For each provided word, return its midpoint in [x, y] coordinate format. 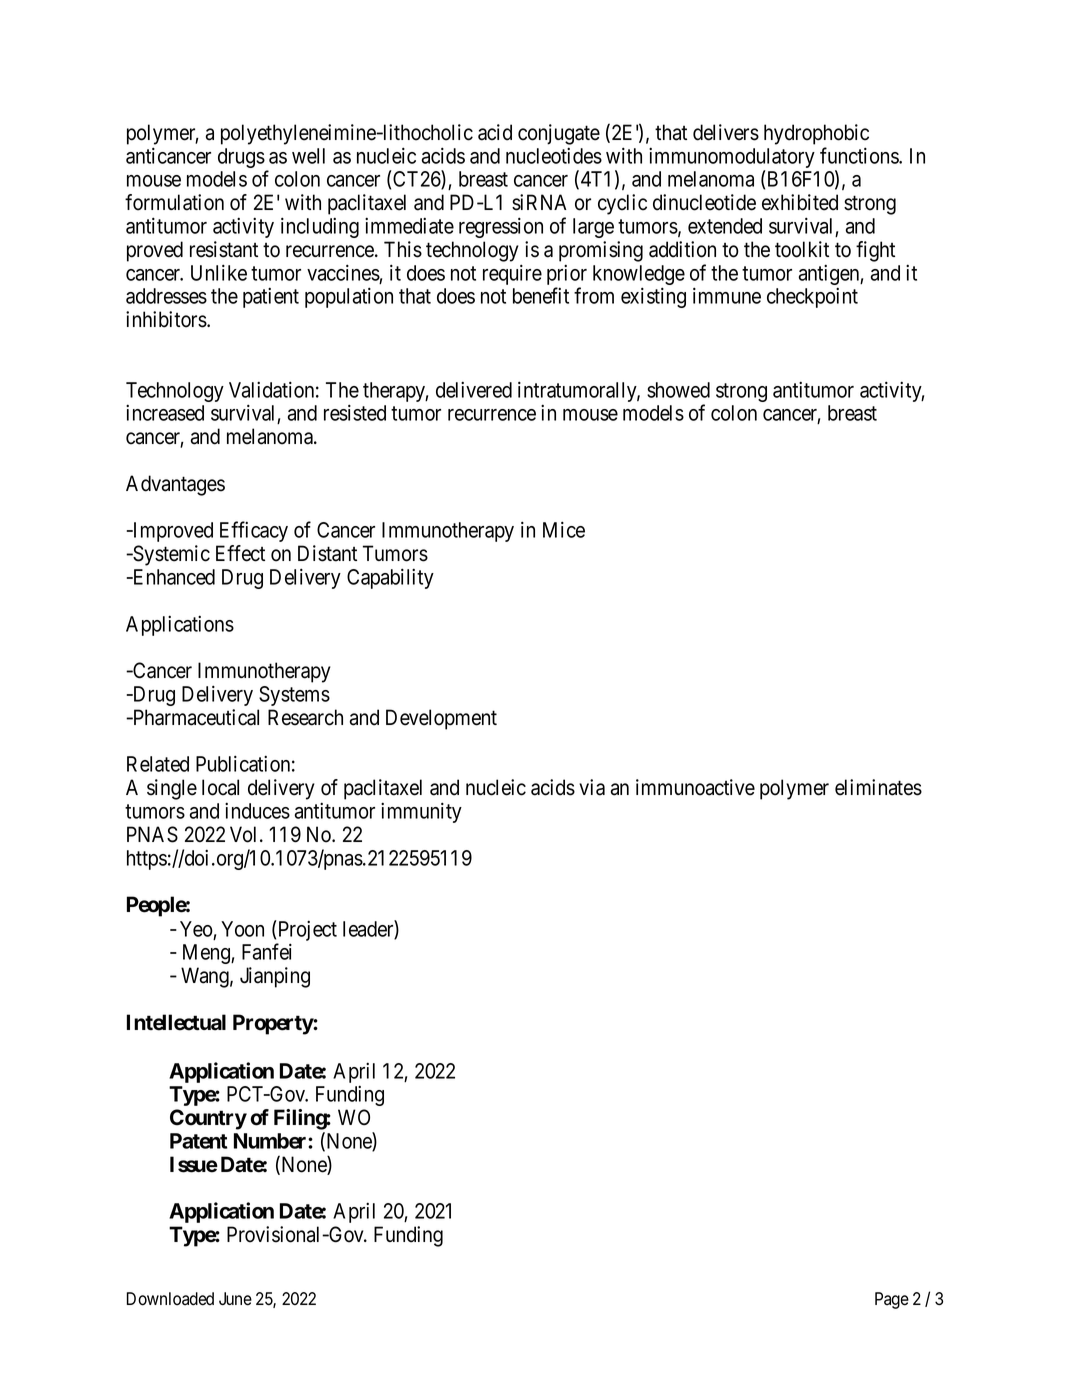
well [308, 156]
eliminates [878, 787]
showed [678, 390]
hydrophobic [816, 134]
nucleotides [554, 155]
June [235, 1299]
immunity [421, 812]
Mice [564, 529]
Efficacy [254, 531]
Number [271, 1141]
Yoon [242, 929]
